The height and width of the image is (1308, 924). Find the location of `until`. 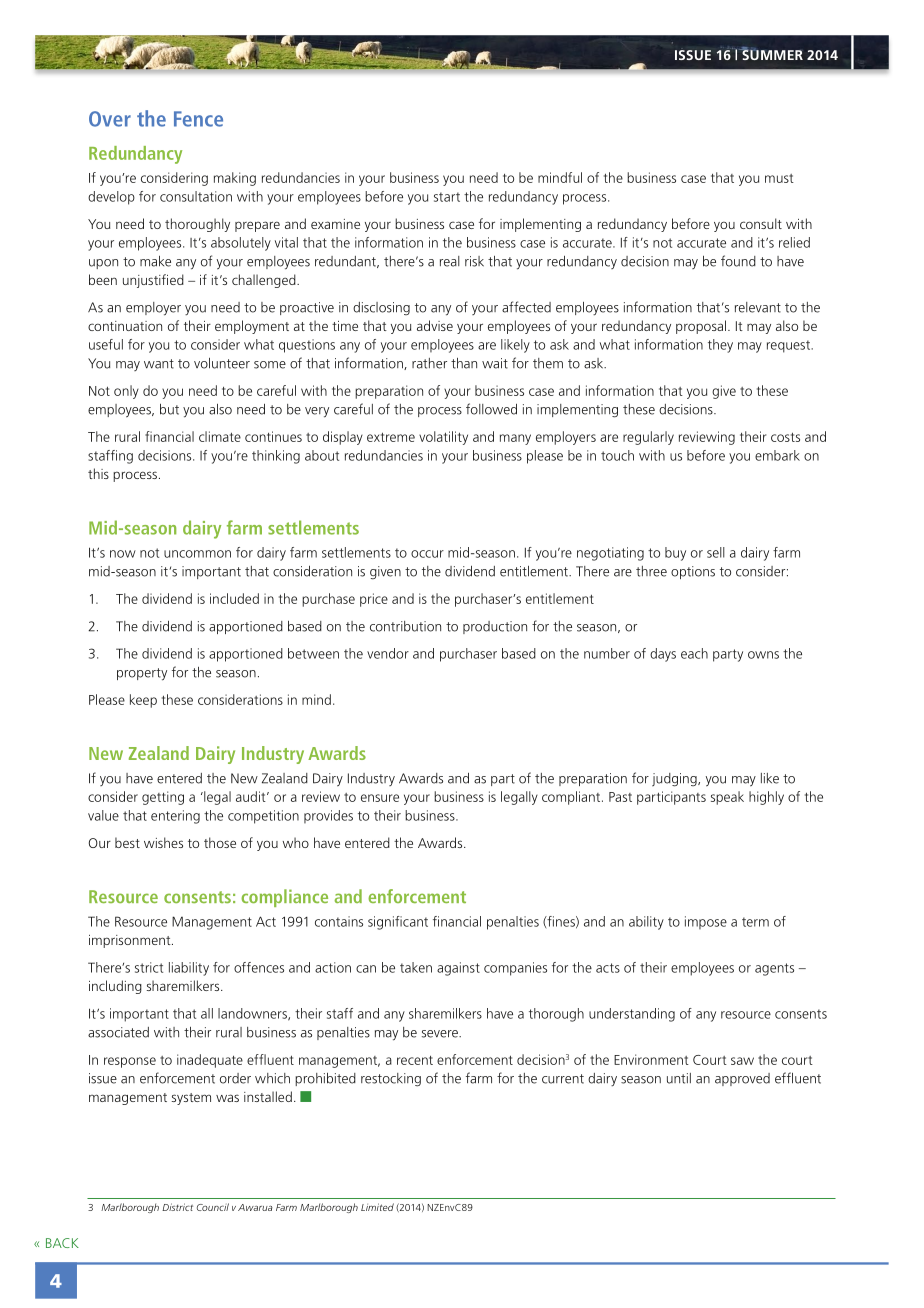

until is located at coordinates (679, 1078).
